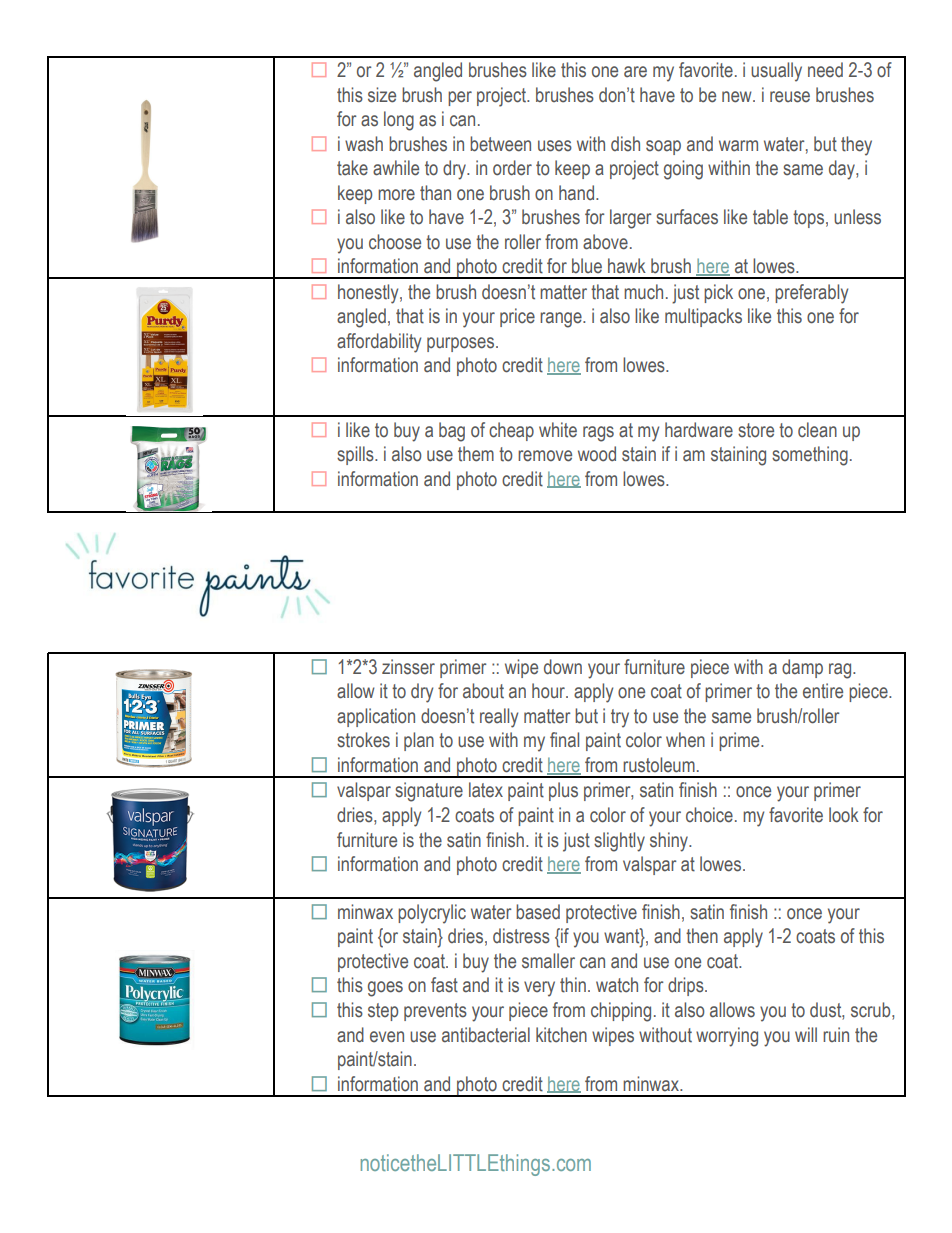  I want to click on chipping, so click(621, 1012).
